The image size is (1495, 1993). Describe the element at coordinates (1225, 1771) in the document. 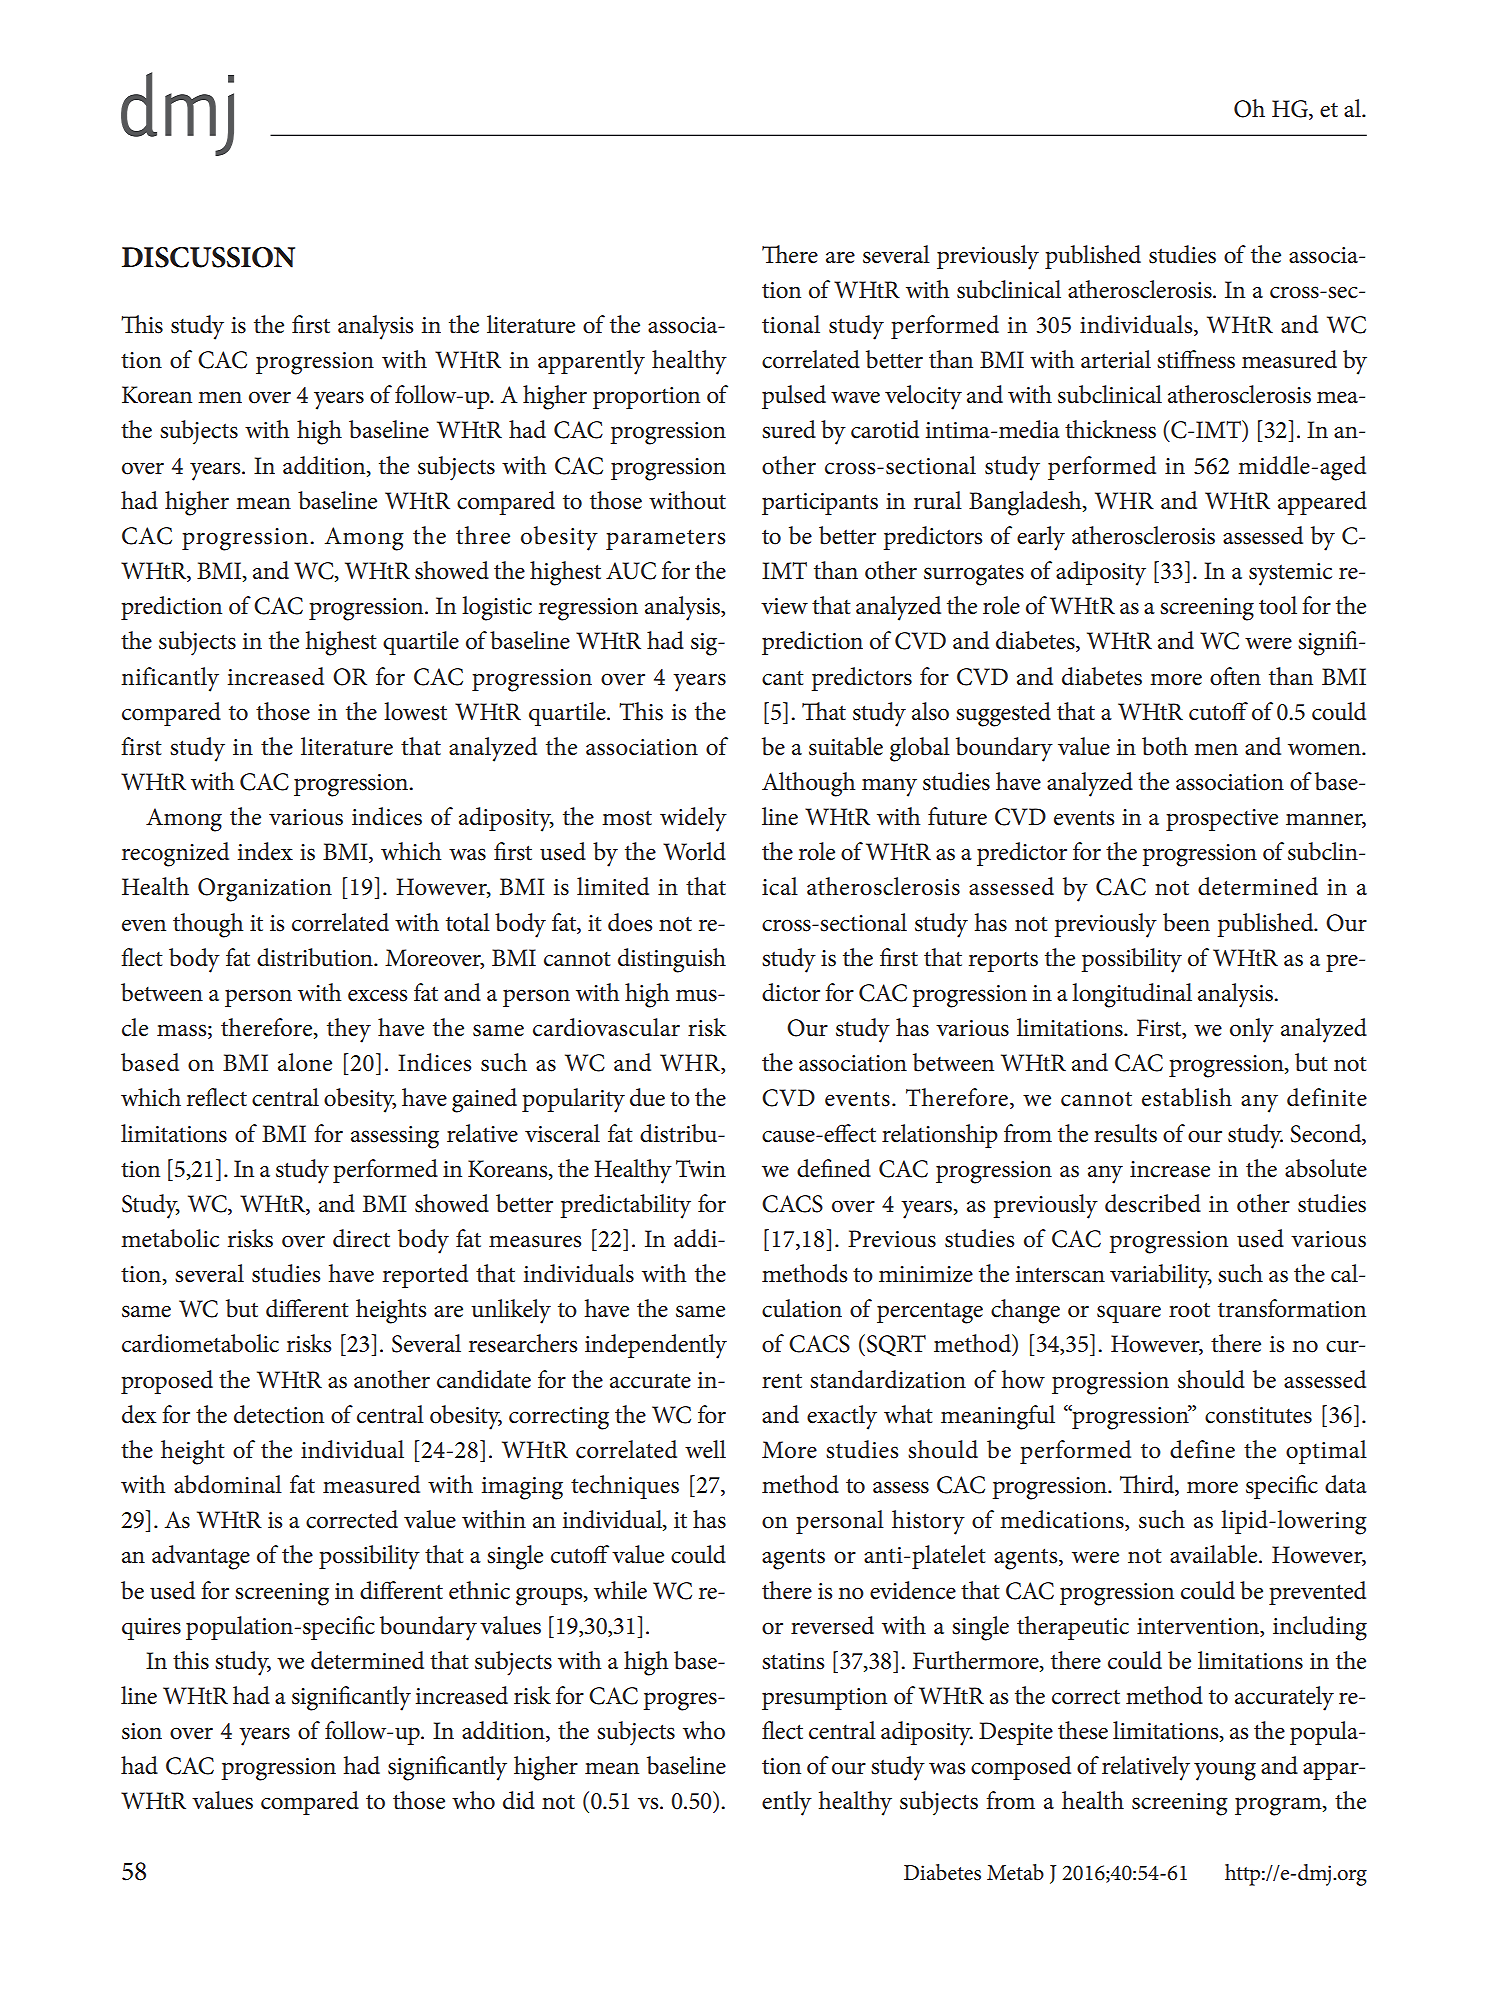

I see `young` at that location.
